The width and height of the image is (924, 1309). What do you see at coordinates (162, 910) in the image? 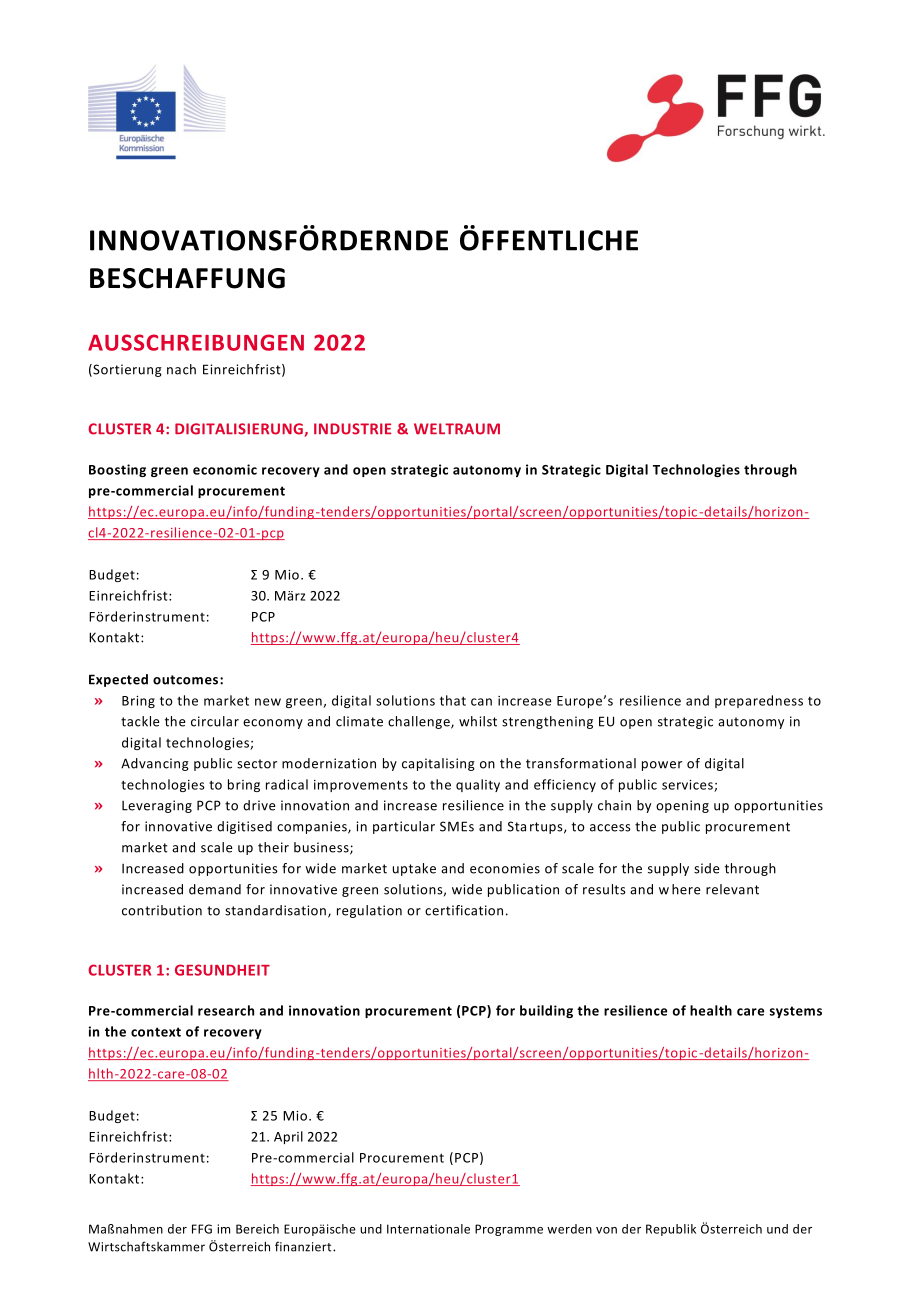
I see `contribution` at bounding box center [162, 910].
